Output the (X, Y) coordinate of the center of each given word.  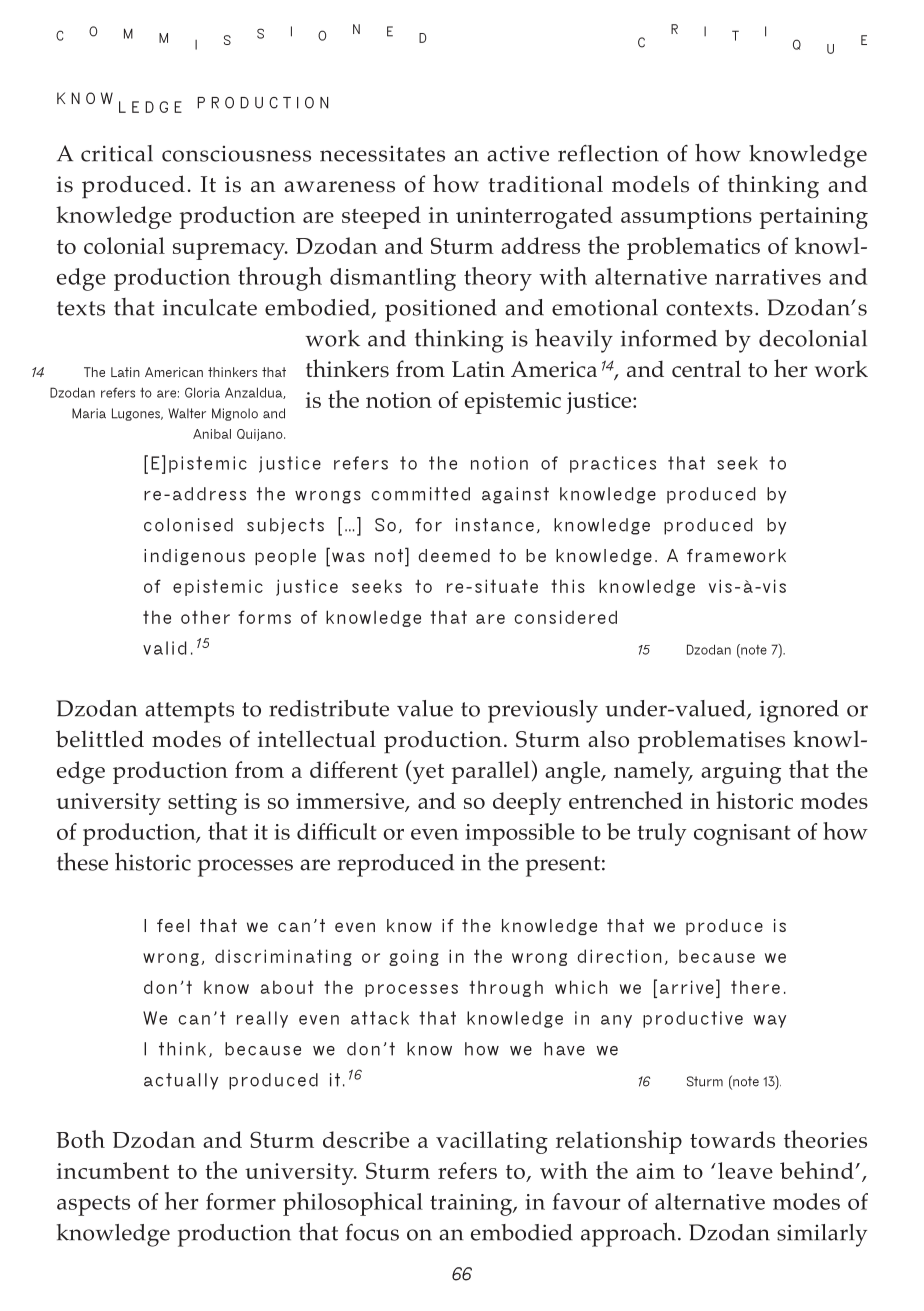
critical (117, 153)
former (241, 1201)
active (518, 153)
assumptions (686, 218)
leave (745, 1170)
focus (372, 1232)
